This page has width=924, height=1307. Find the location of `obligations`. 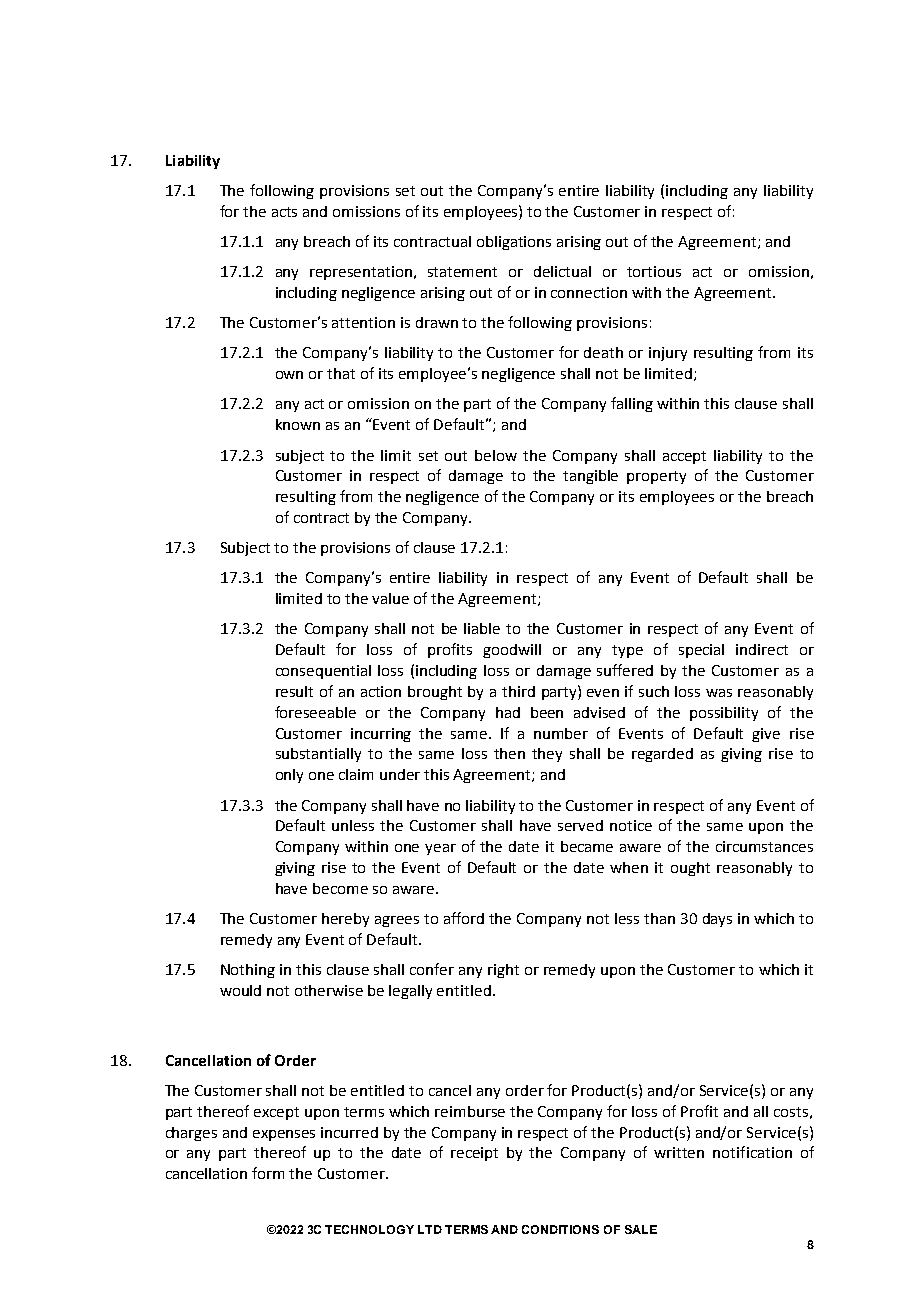

obligations is located at coordinates (514, 243).
